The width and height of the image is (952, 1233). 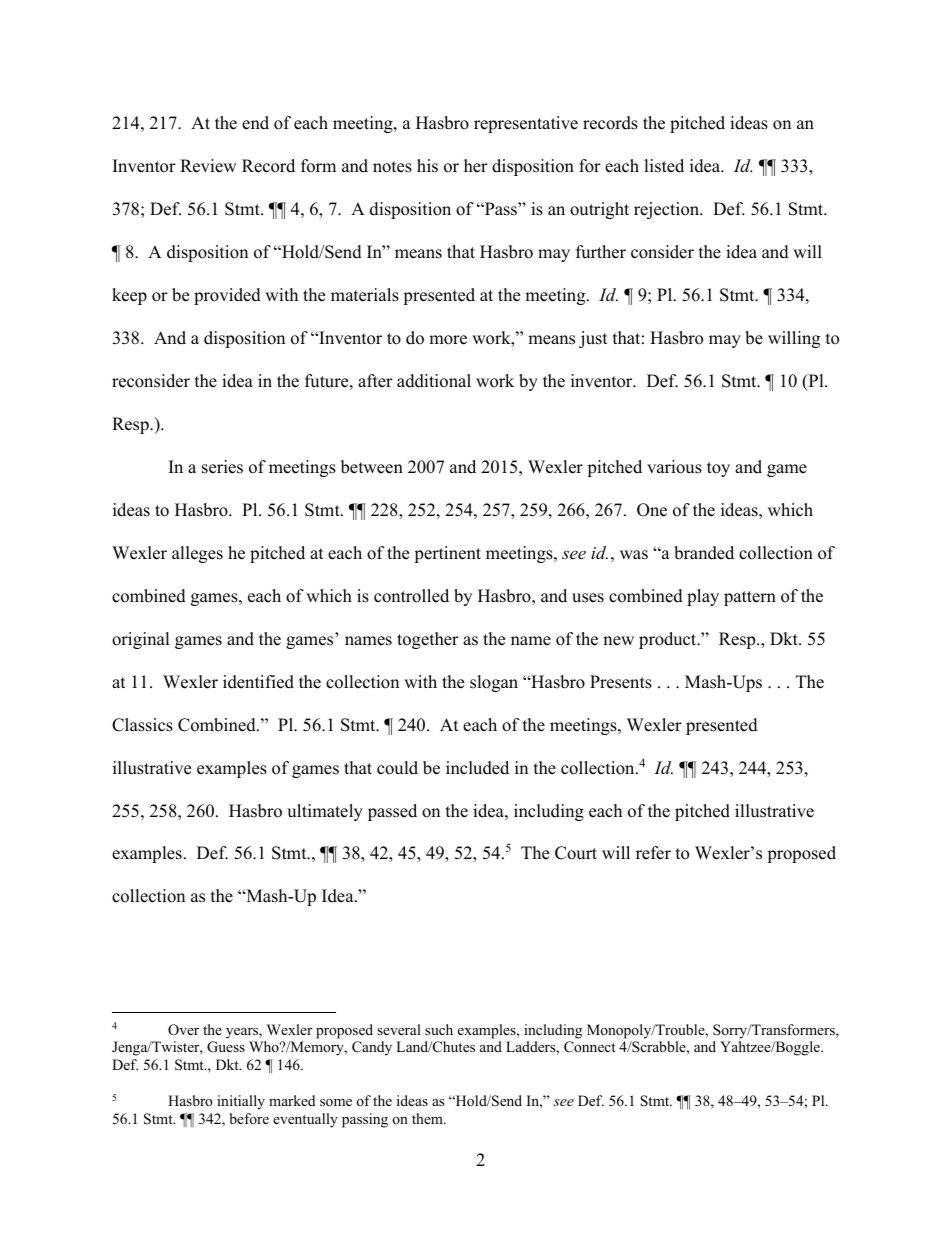 I want to click on his, so click(x=427, y=166).
